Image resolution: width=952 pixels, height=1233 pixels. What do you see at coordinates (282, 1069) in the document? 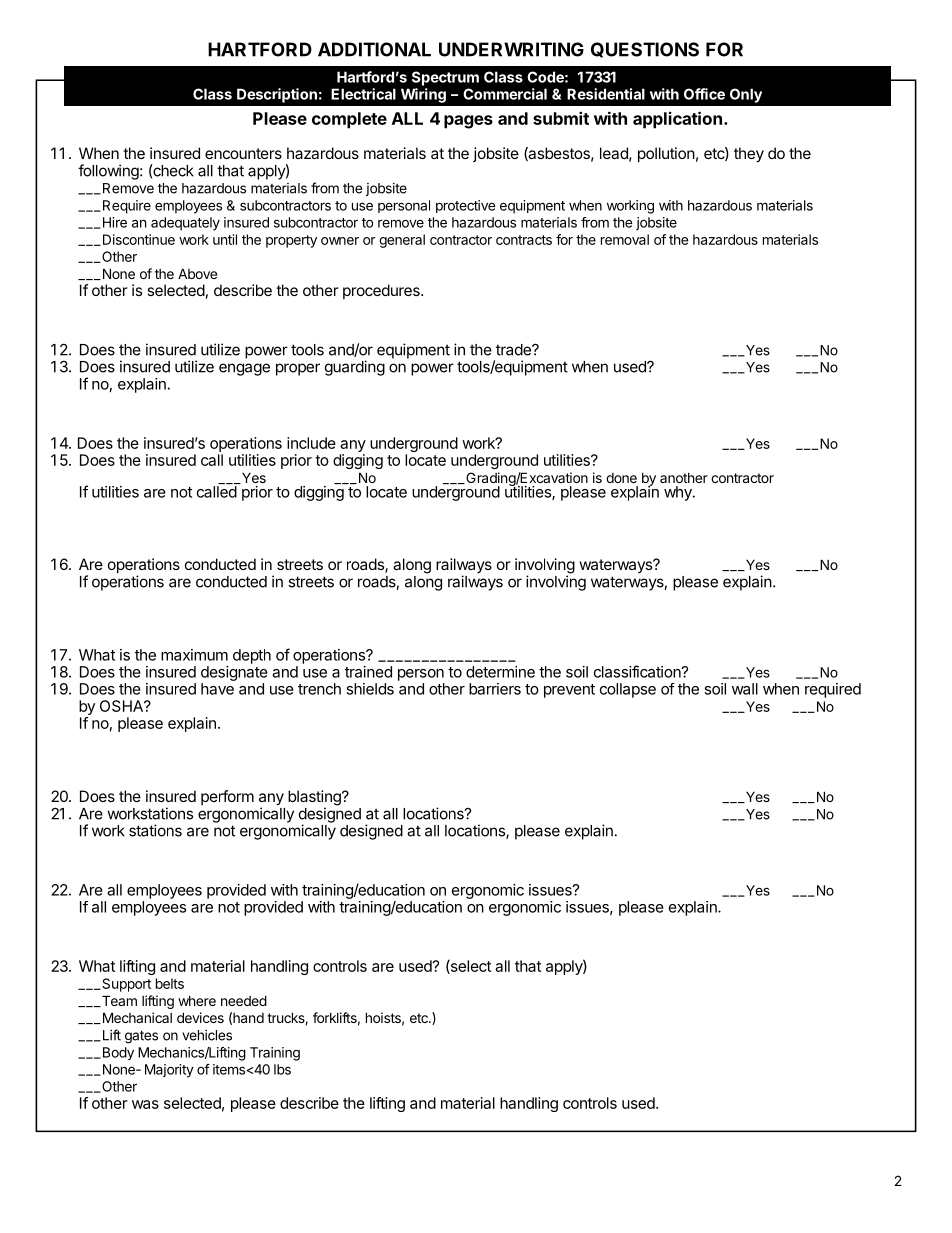
I see `lbs` at bounding box center [282, 1069].
